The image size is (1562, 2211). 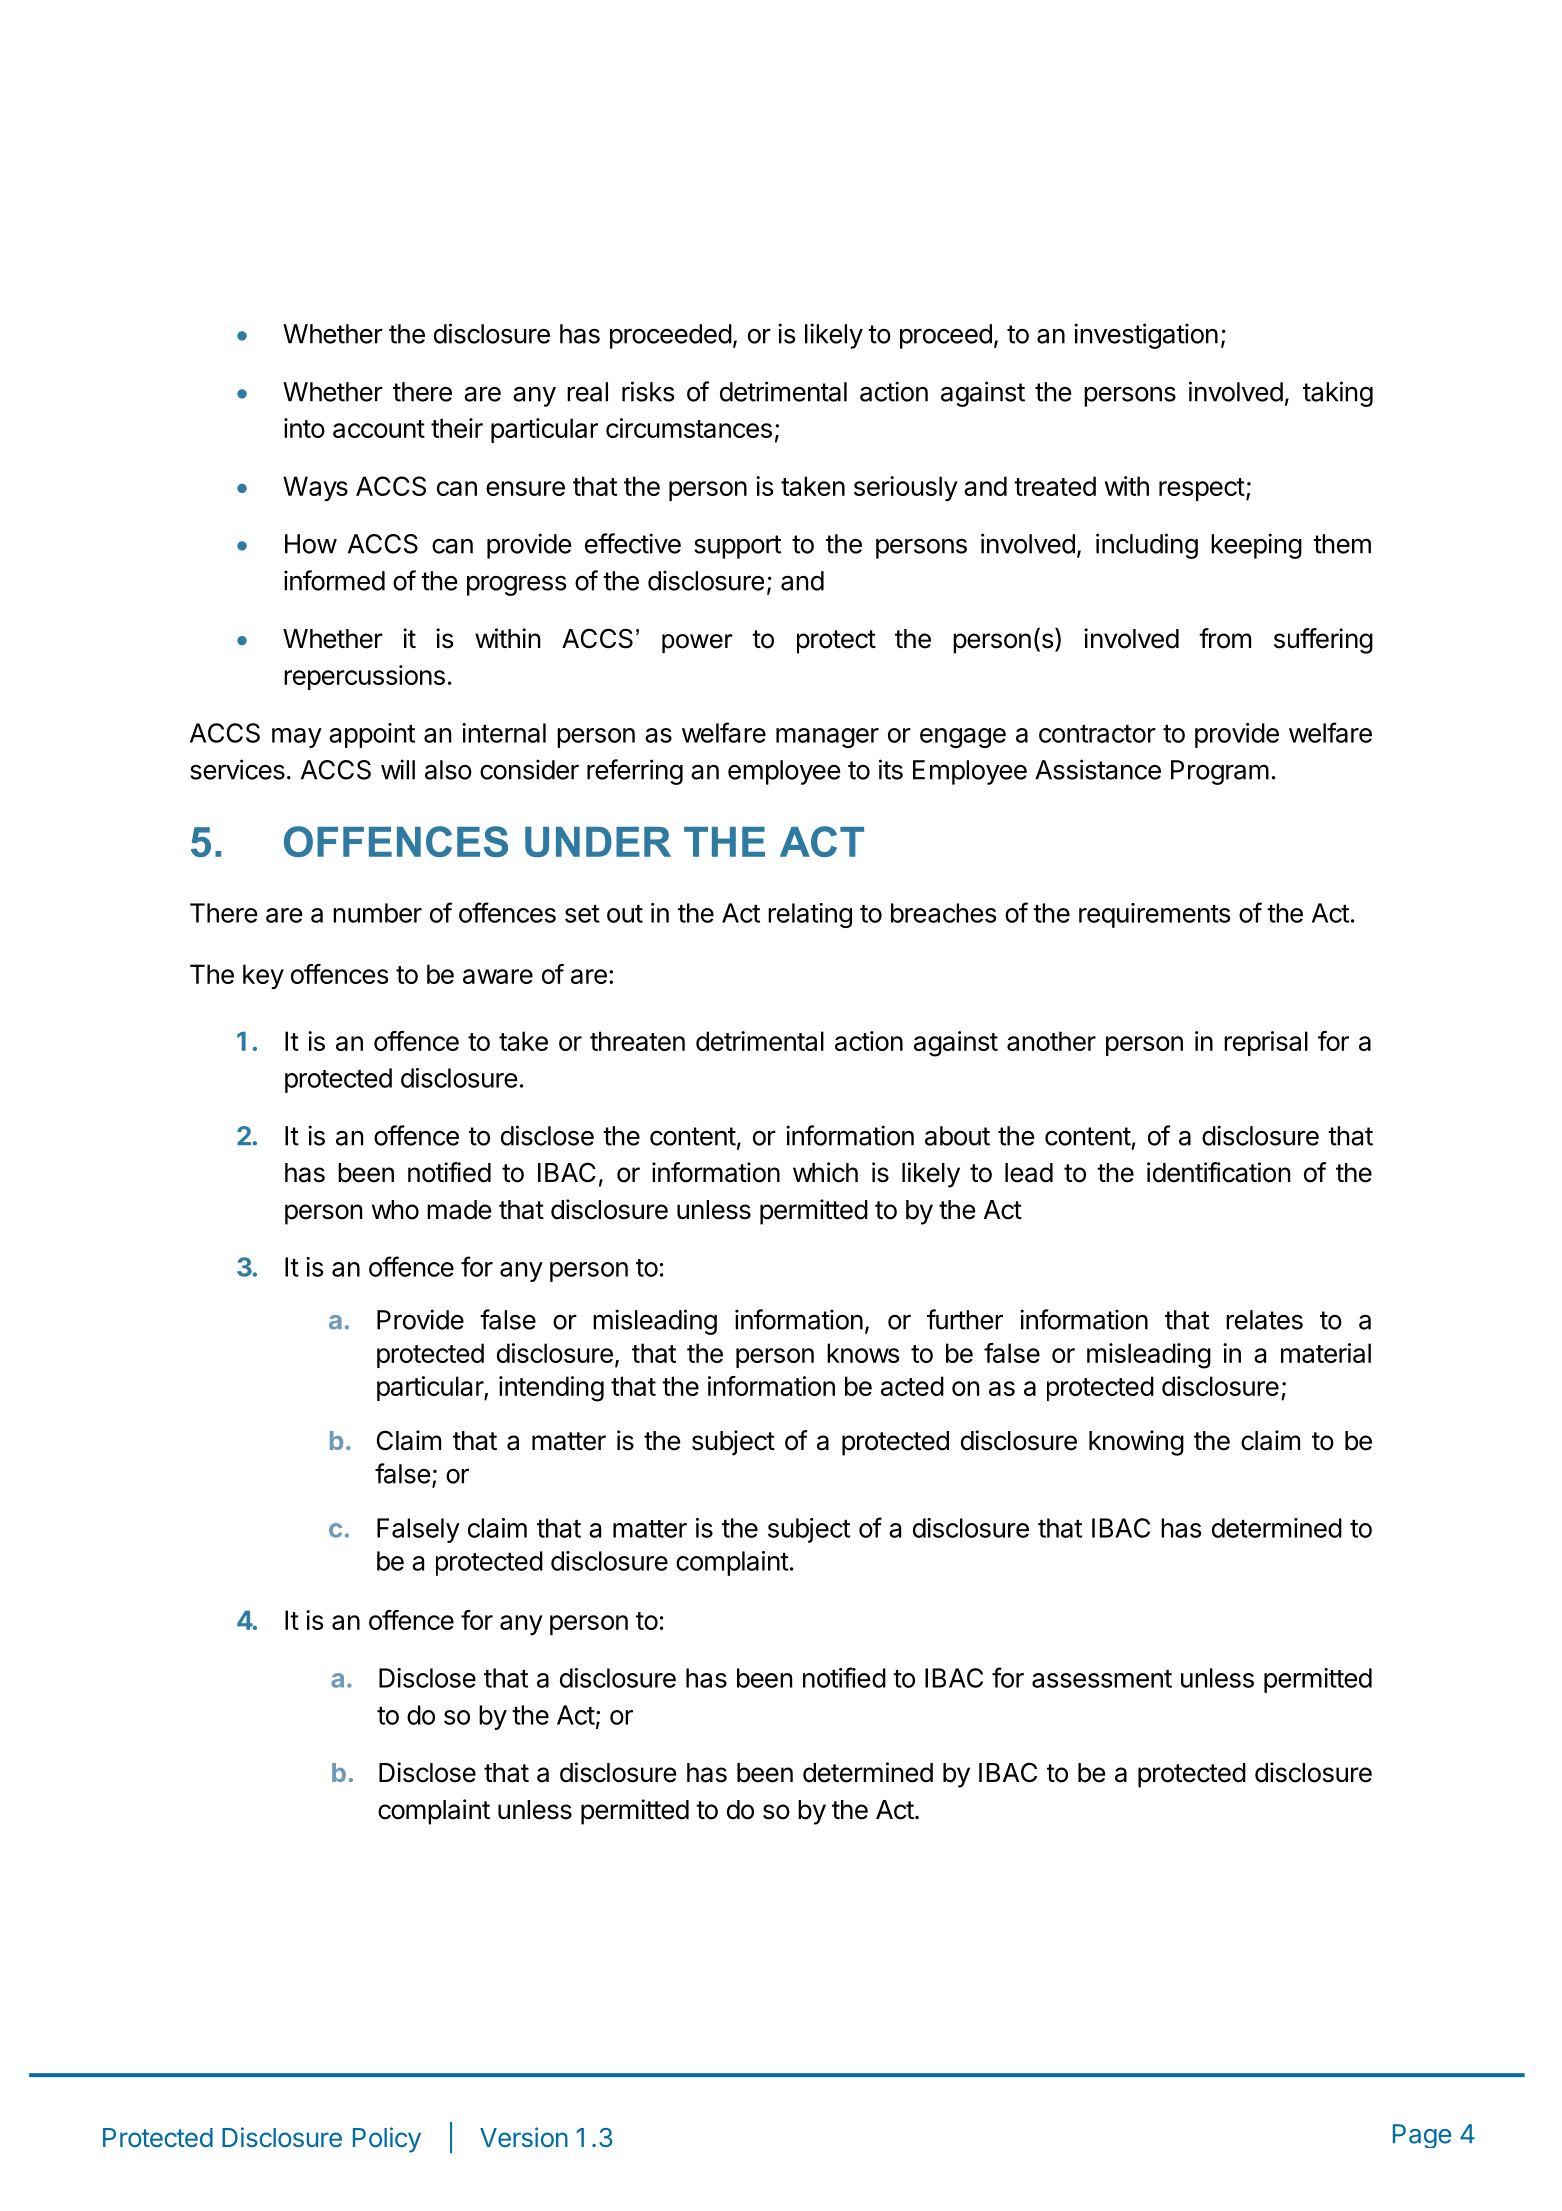 What do you see at coordinates (551, 1389) in the page?
I see `intending` at bounding box center [551, 1389].
